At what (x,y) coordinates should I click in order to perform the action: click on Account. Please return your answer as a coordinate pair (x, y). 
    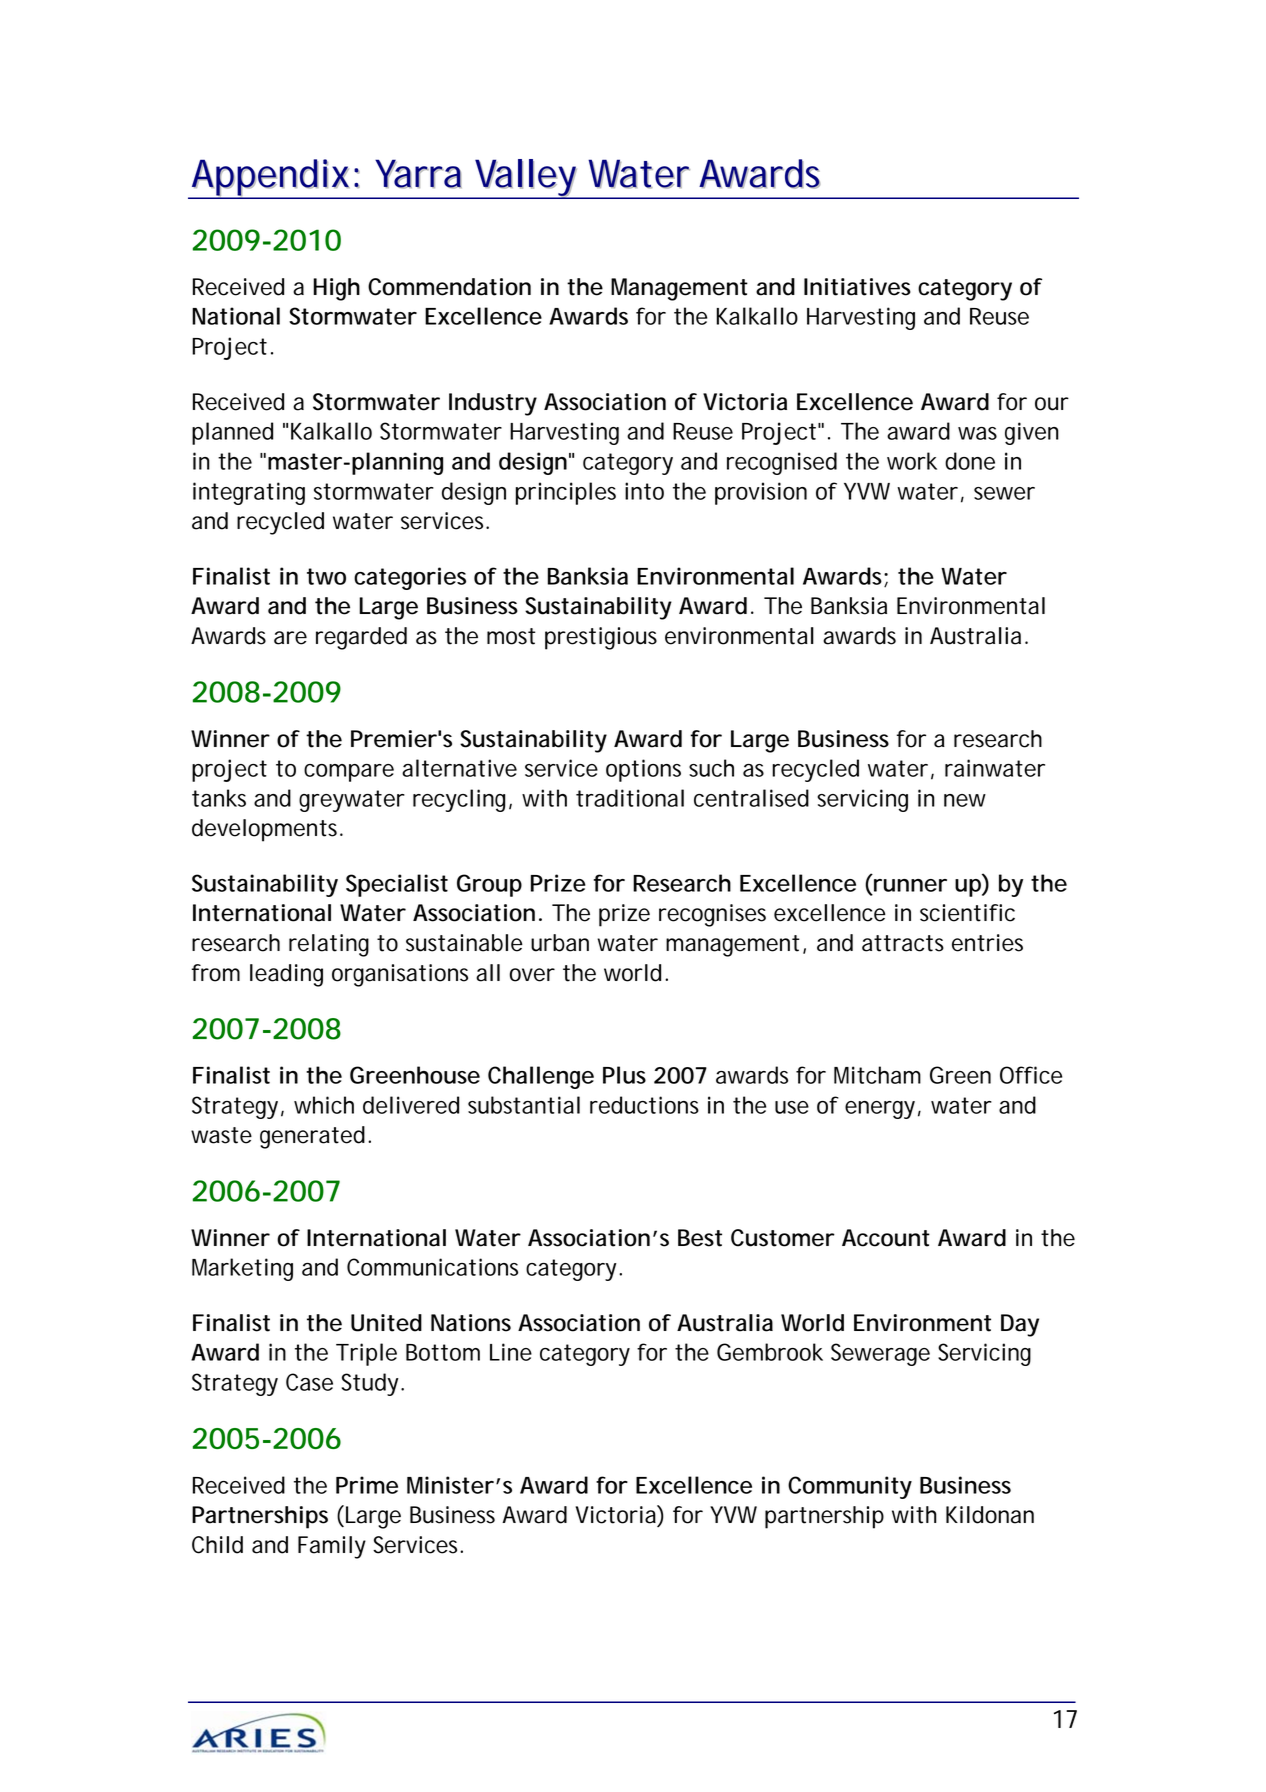
    Looking at the image, I should click on (886, 1238).
